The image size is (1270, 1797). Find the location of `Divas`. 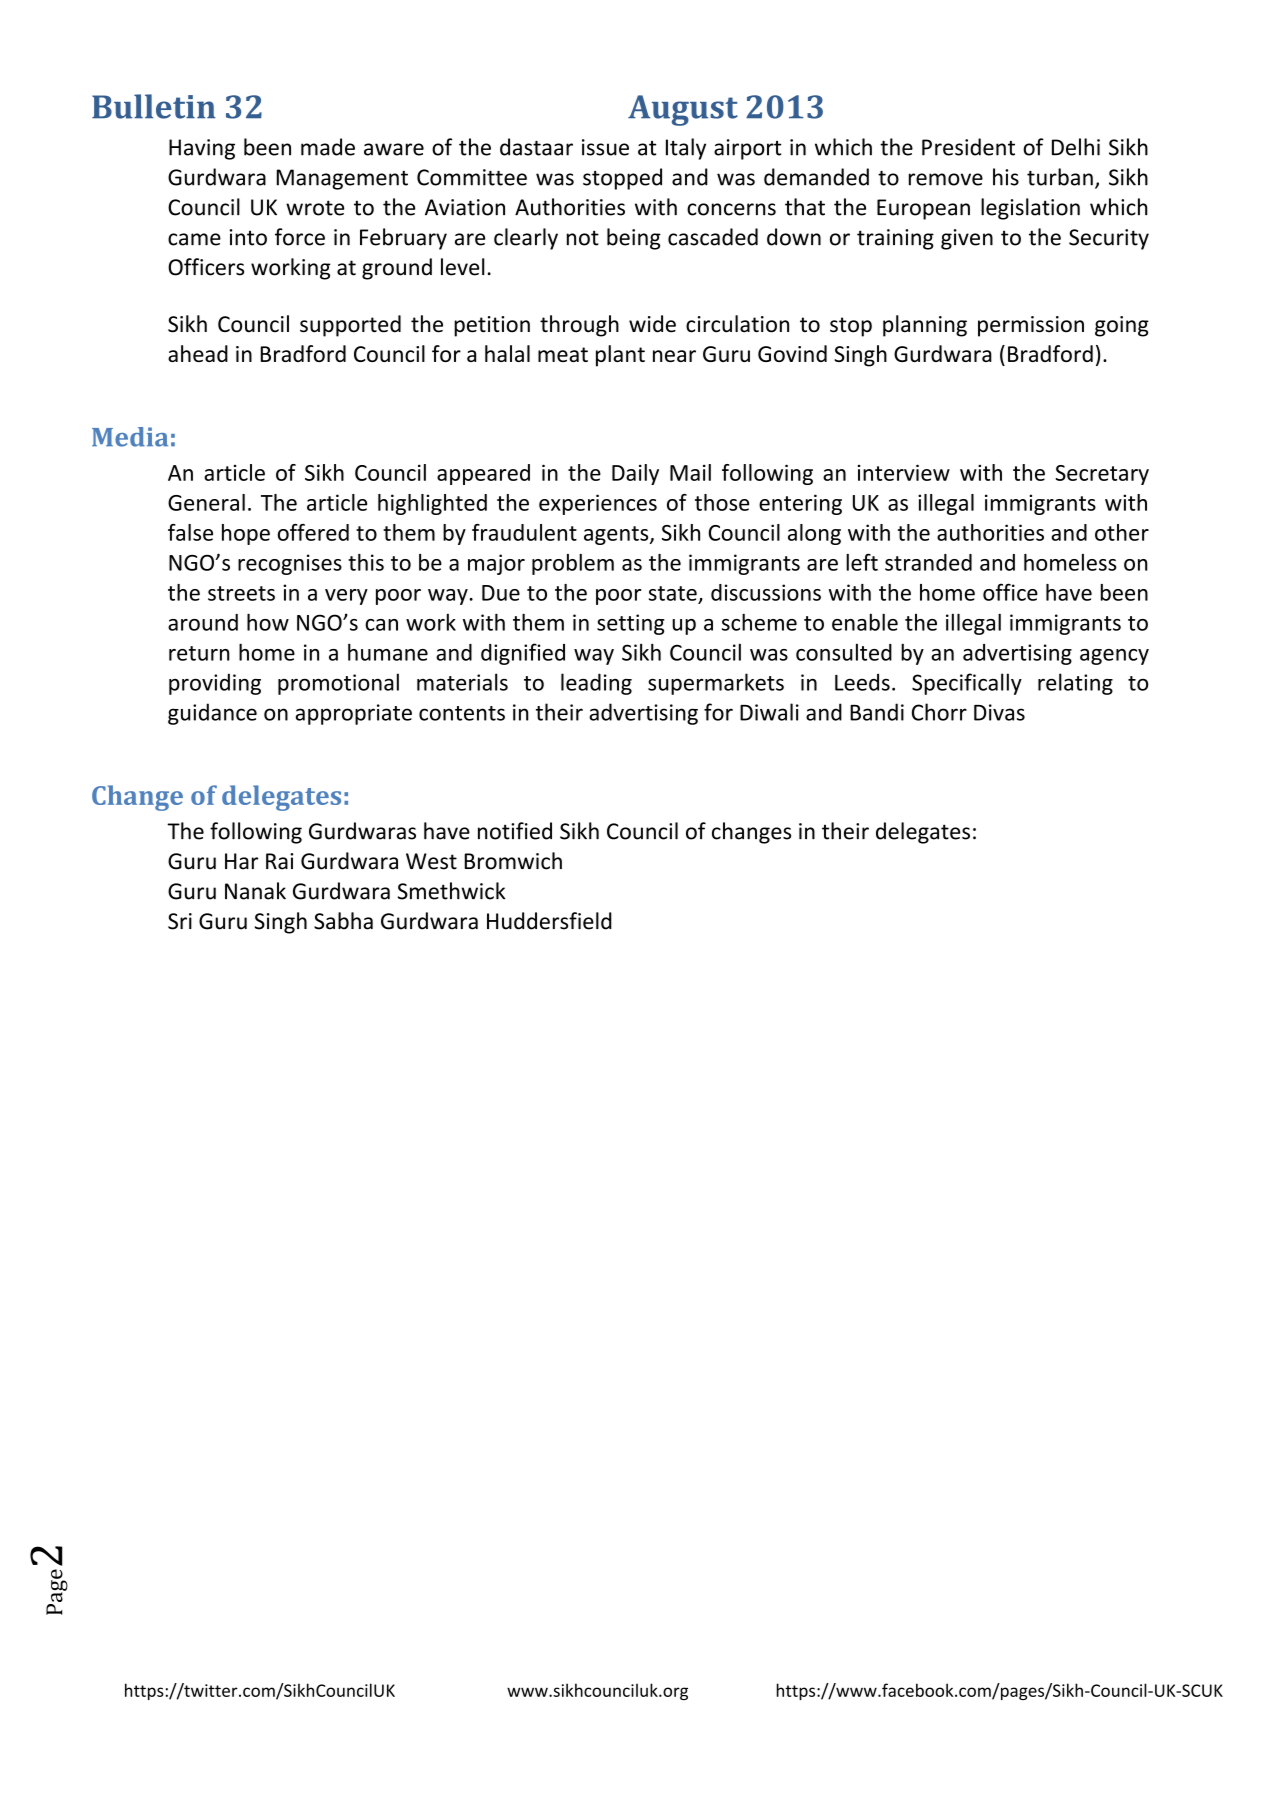

Divas is located at coordinates (999, 712).
